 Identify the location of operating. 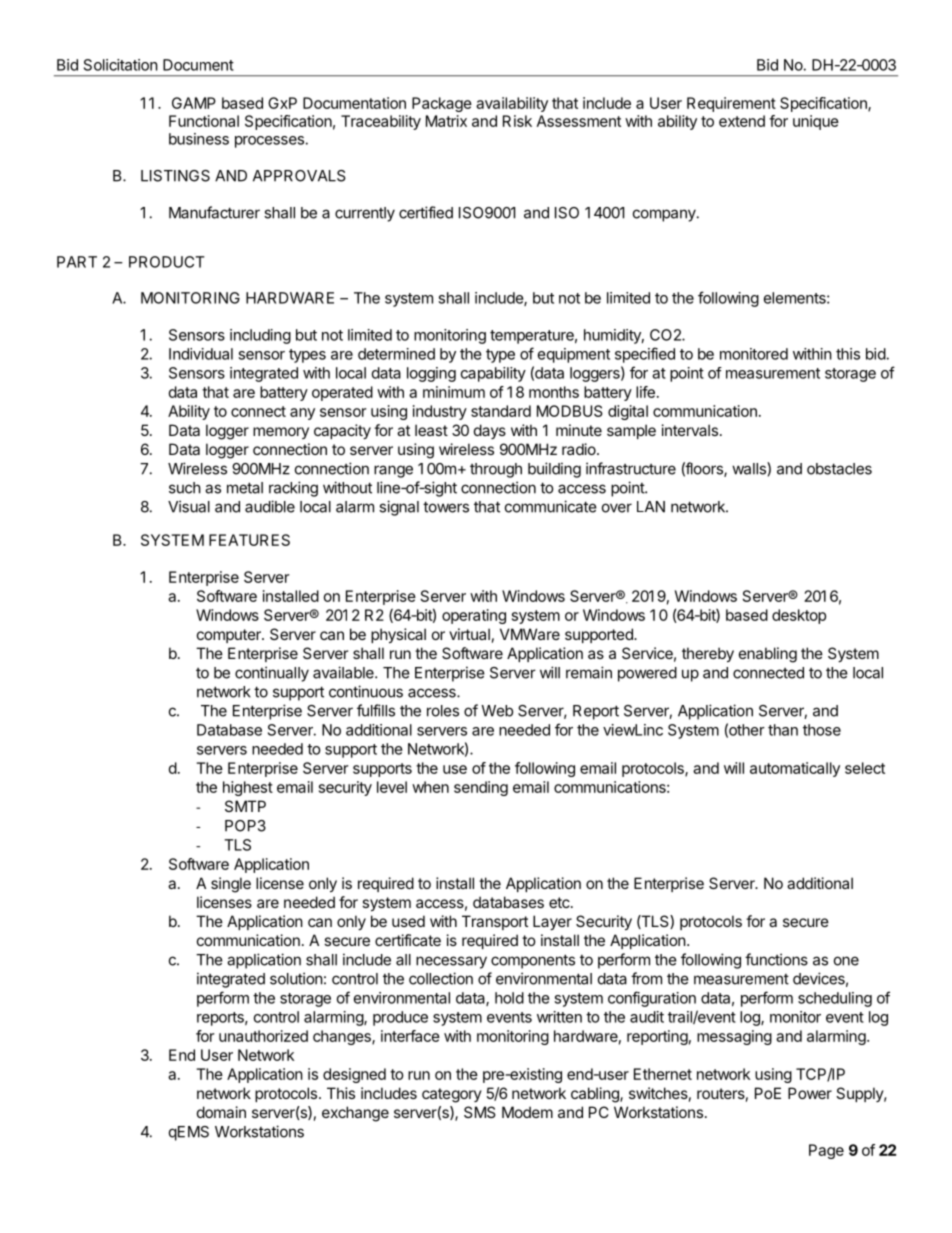
(474, 616).
